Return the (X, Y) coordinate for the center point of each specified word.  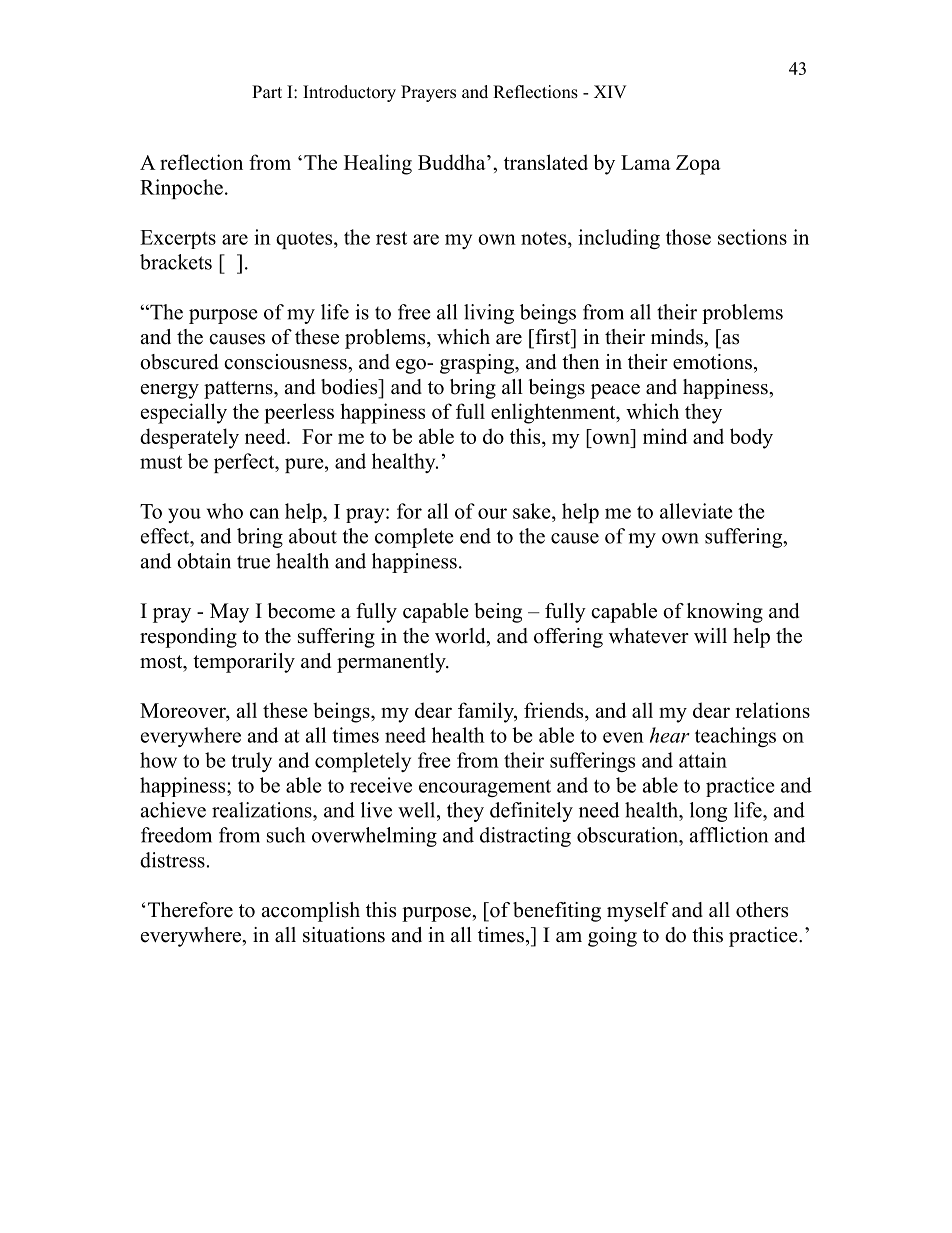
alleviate (696, 511)
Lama (646, 162)
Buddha (453, 162)
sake (533, 511)
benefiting (557, 912)
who (225, 511)
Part (267, 91)
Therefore (190, 910)
